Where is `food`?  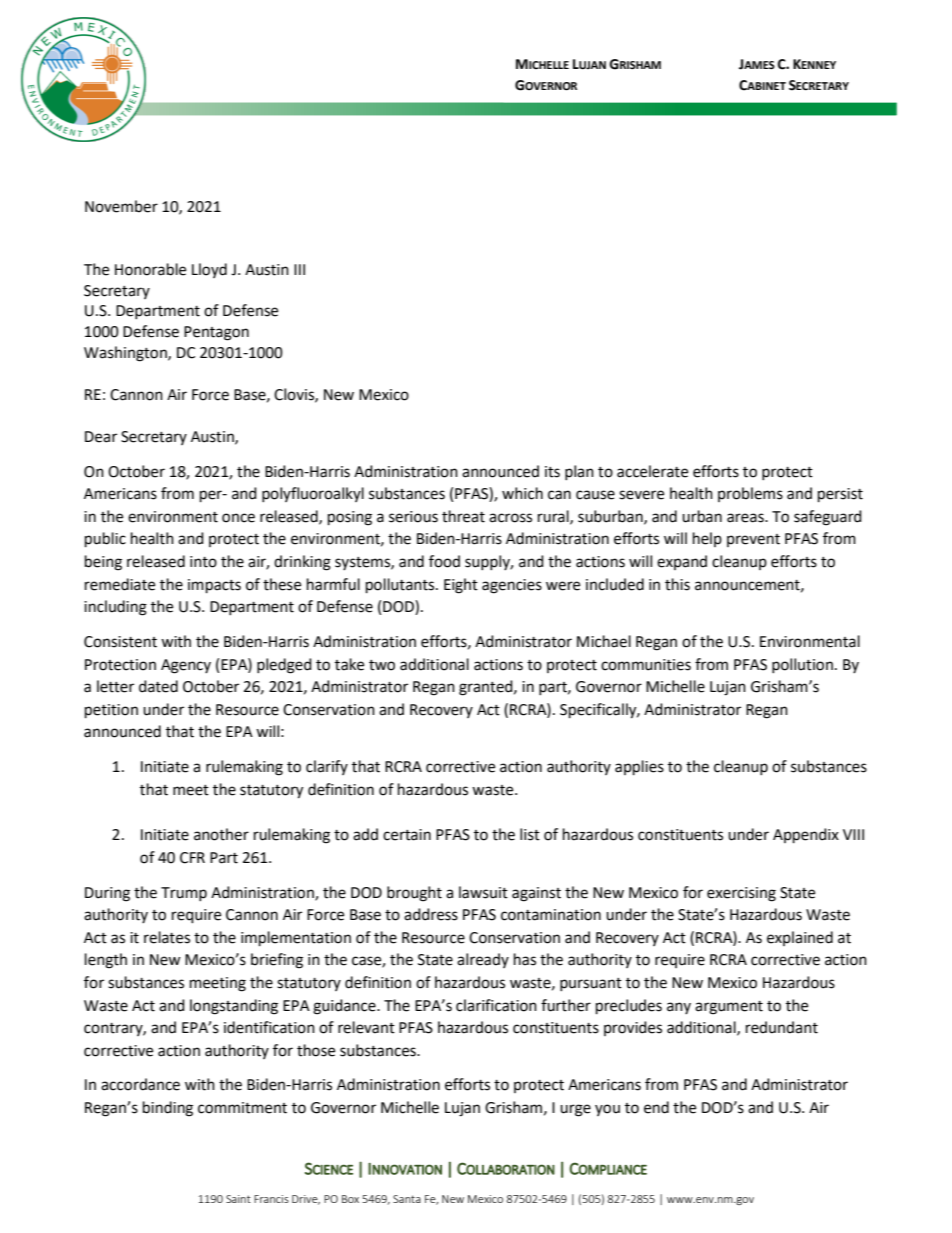
food is located at coordinates (444, 561).
